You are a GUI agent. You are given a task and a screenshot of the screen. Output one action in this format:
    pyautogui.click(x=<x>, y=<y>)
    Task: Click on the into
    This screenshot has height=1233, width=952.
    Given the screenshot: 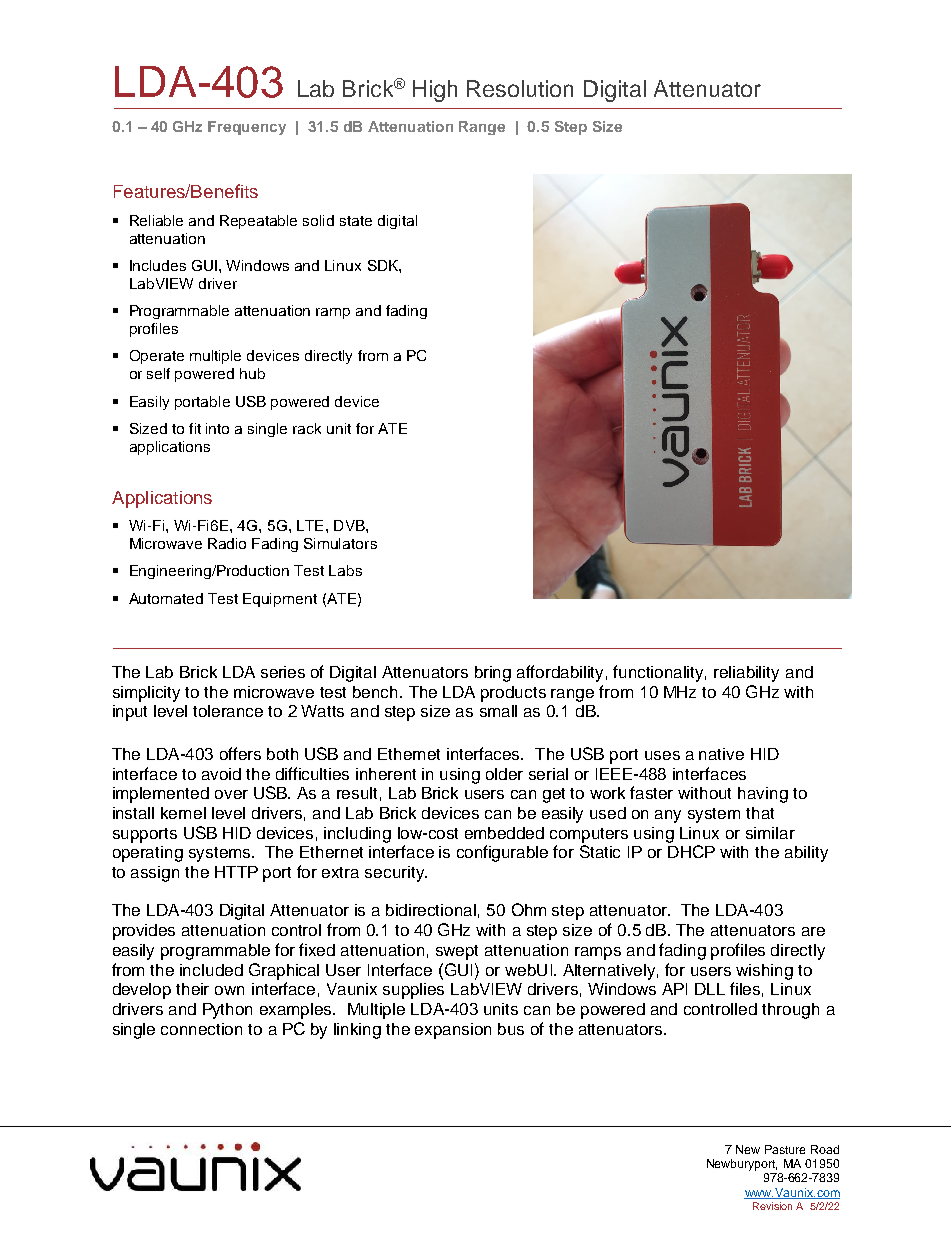 What is the action you would take?
    pyautogui.click(x=217, y=428)
